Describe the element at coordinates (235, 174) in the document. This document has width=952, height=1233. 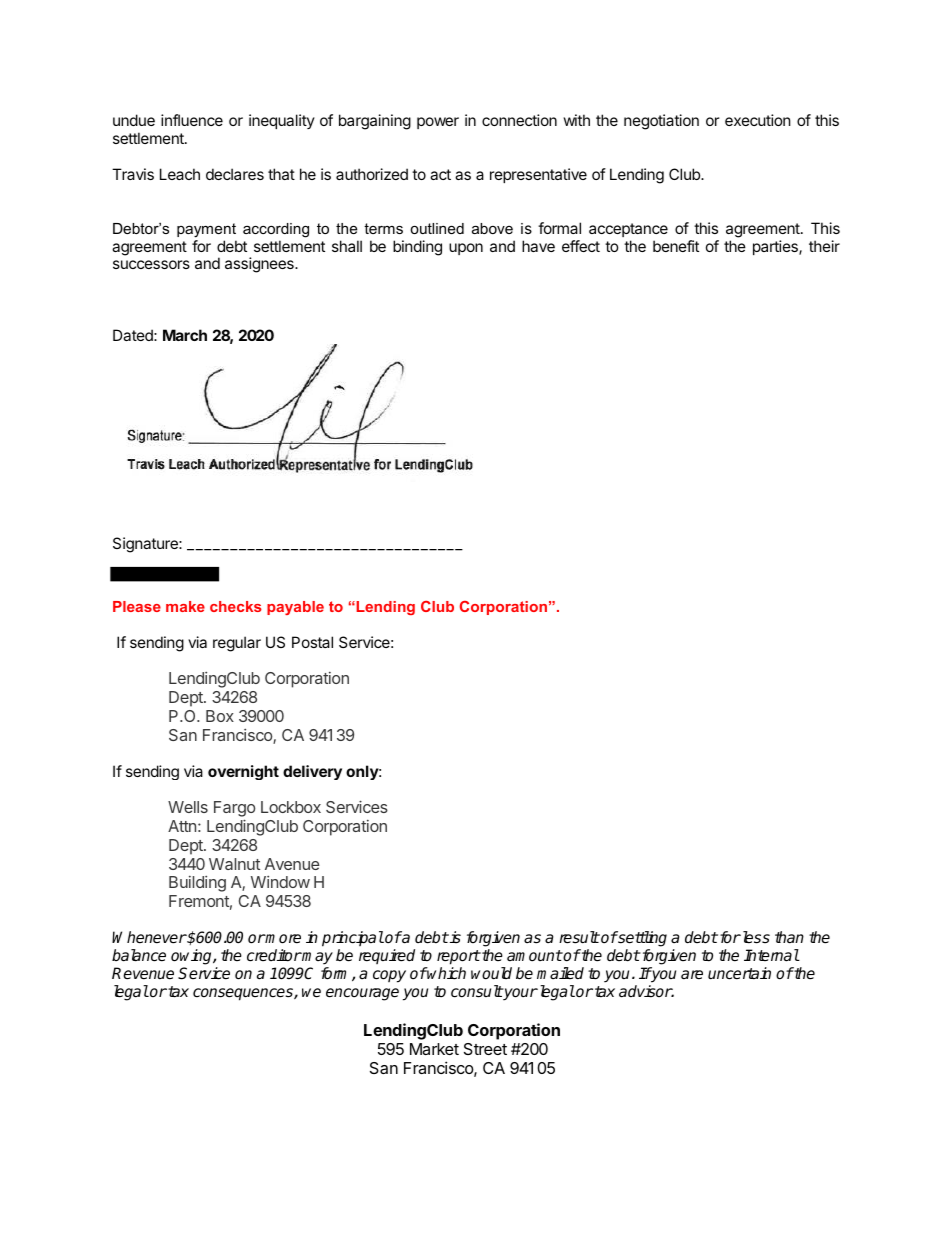
I see `declares` at that location.
